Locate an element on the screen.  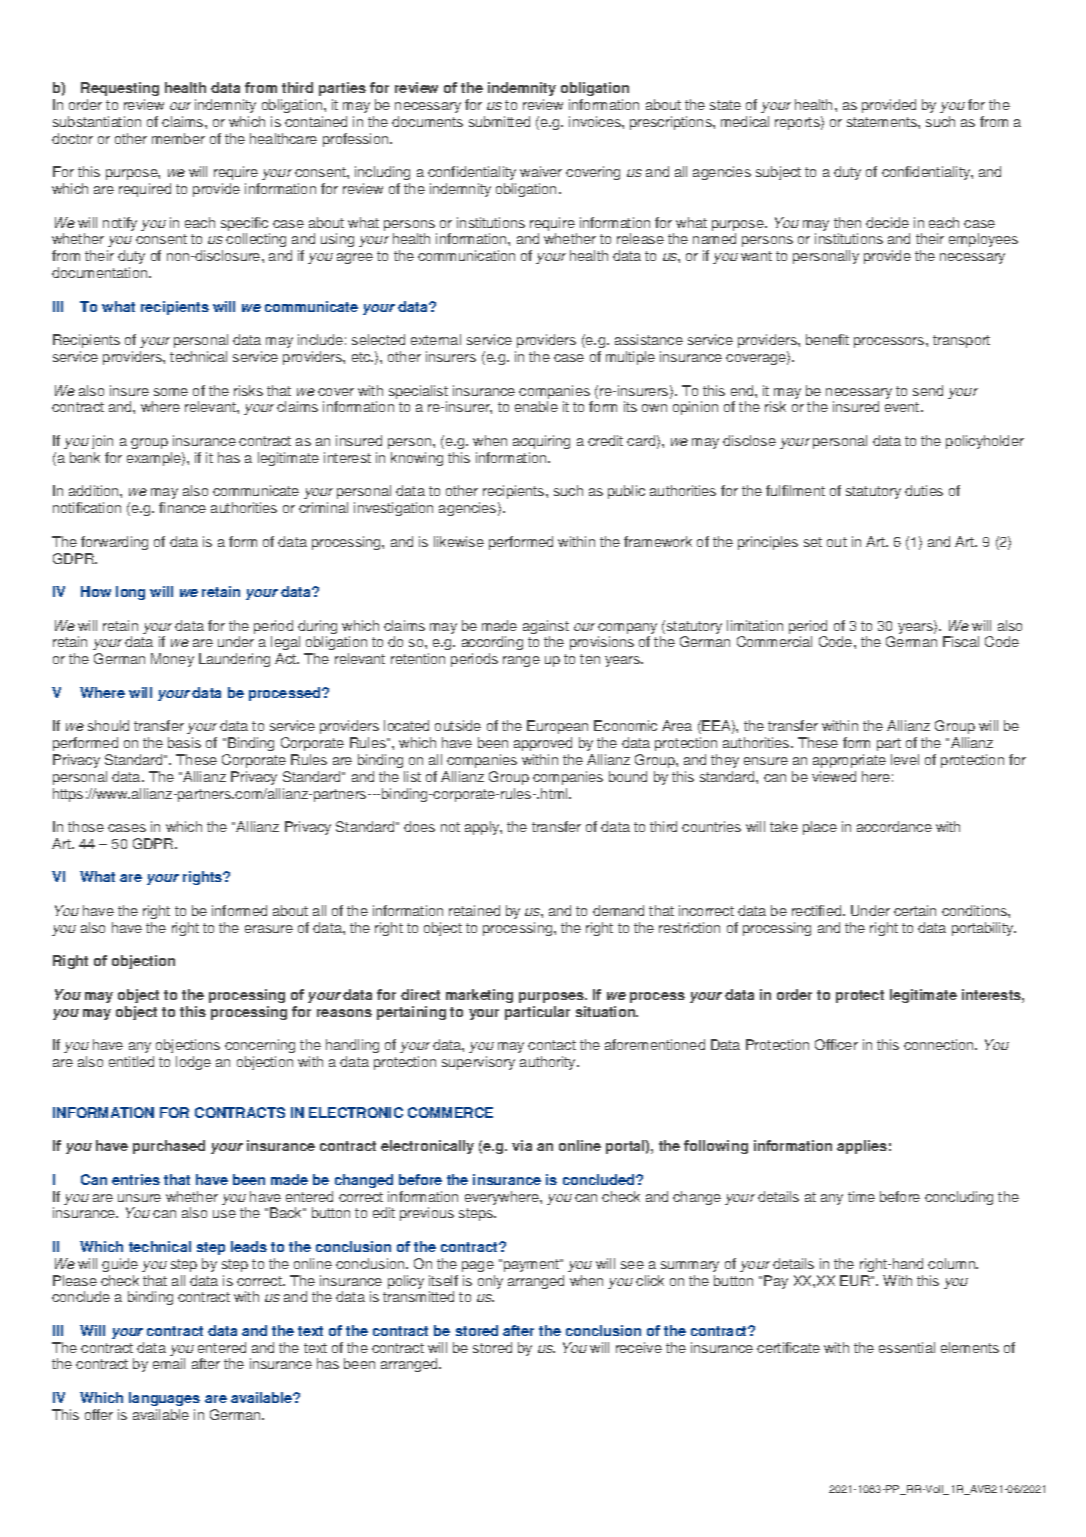
appropriate is located at coordinates (849, 761).
